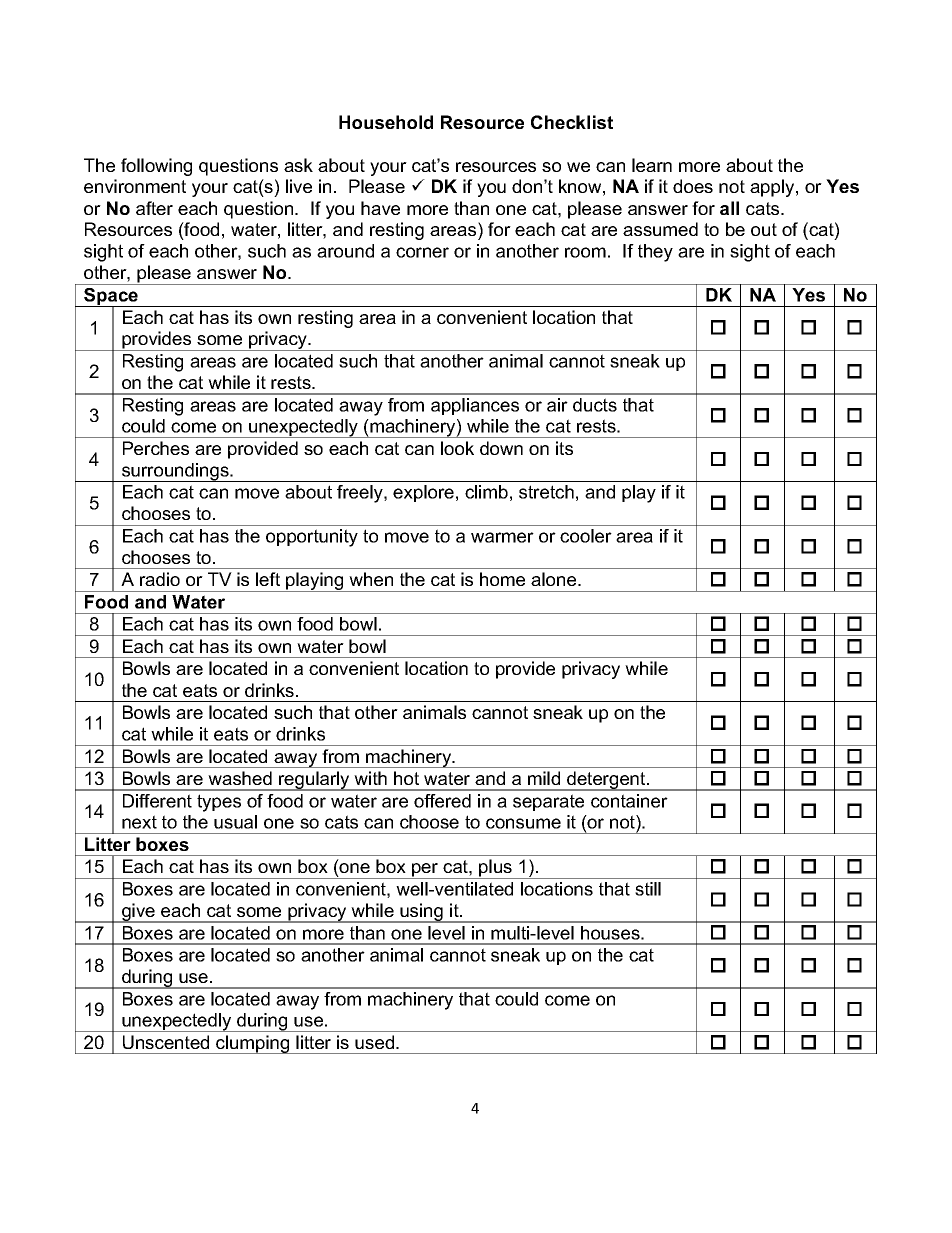 The image size is (952, 1233). What do you see at coordinates (160, 579) in the screenshot?
I see `radio` at bounding box center [160, 579].
